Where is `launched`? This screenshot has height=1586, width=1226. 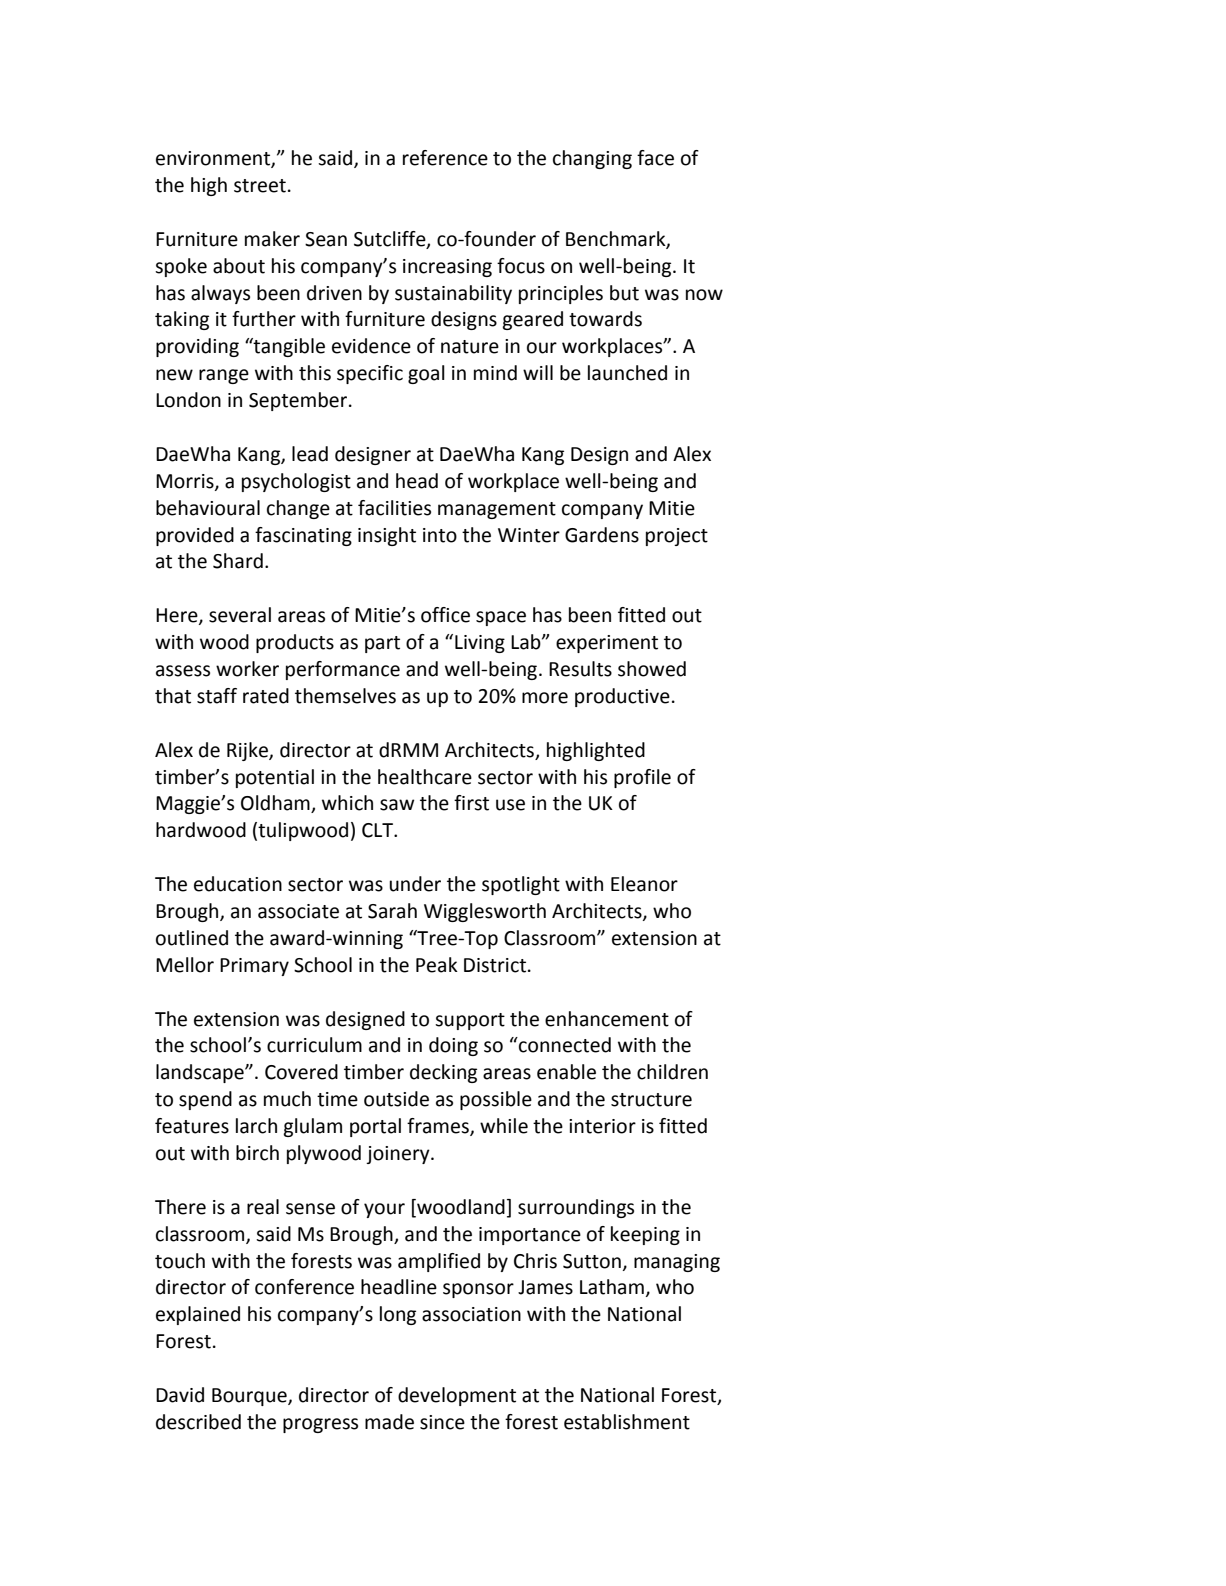
launched is located at coordinates (627, 373).
